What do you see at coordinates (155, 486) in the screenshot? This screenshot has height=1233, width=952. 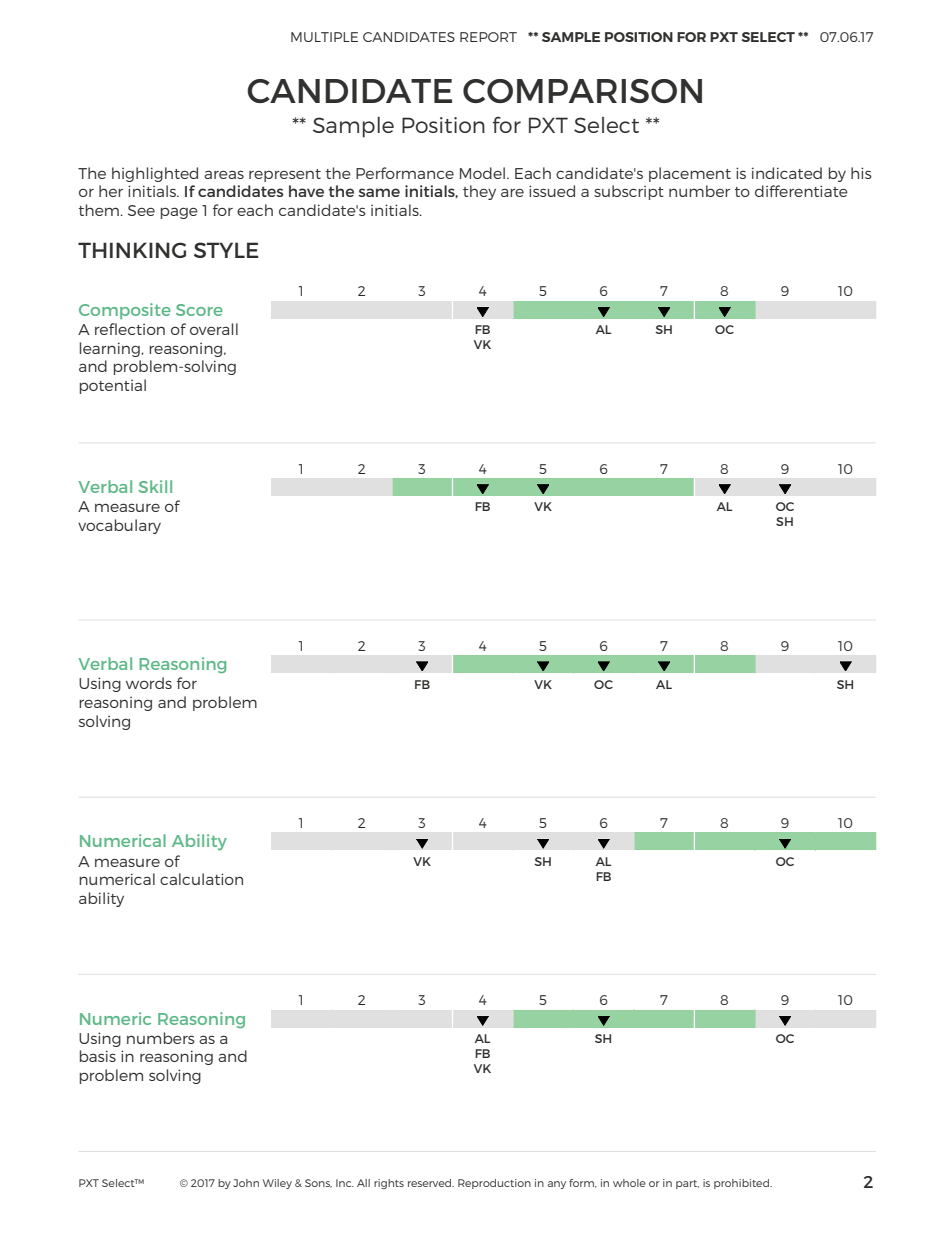 I see `Skill` at bounding box center [155, 486].
